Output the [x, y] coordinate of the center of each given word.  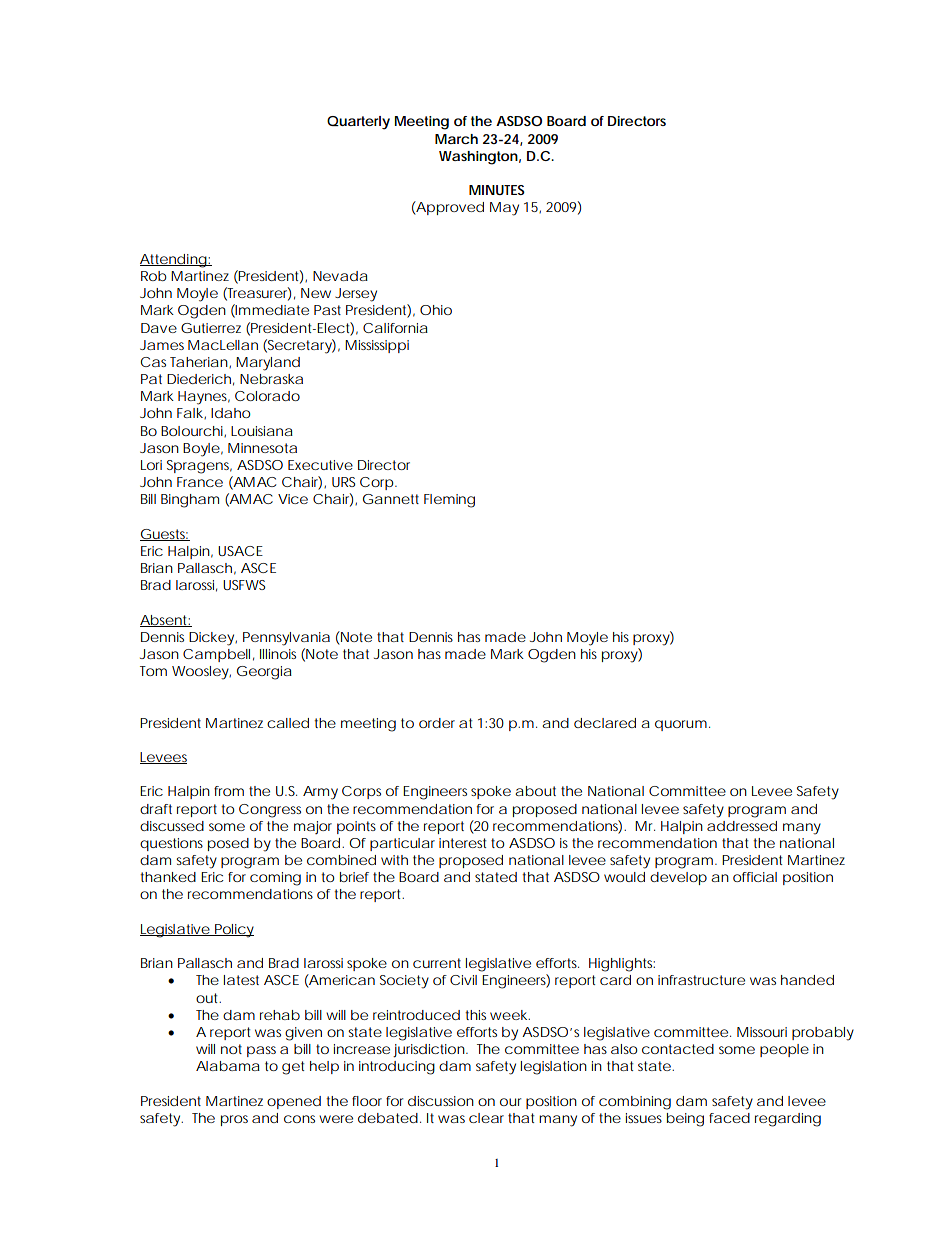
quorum [681, 725]
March [456, 139]
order [437, 723]
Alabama [228, 1066]
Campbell [216, 655]
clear [486, 1118]
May [504, 209]
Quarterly [358, 123]
